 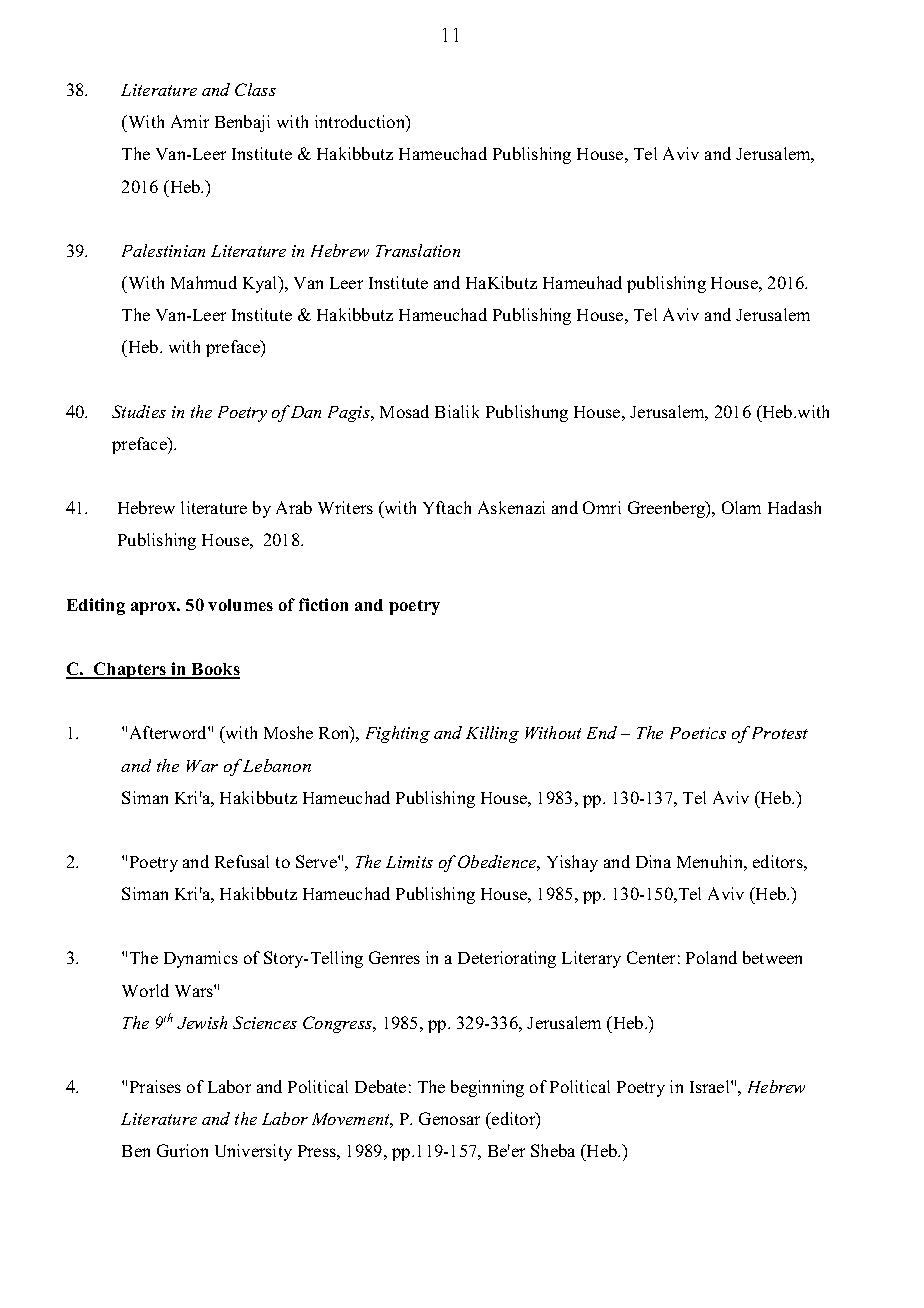 I want to click on Gurion, so click(x=182, y=1150).
